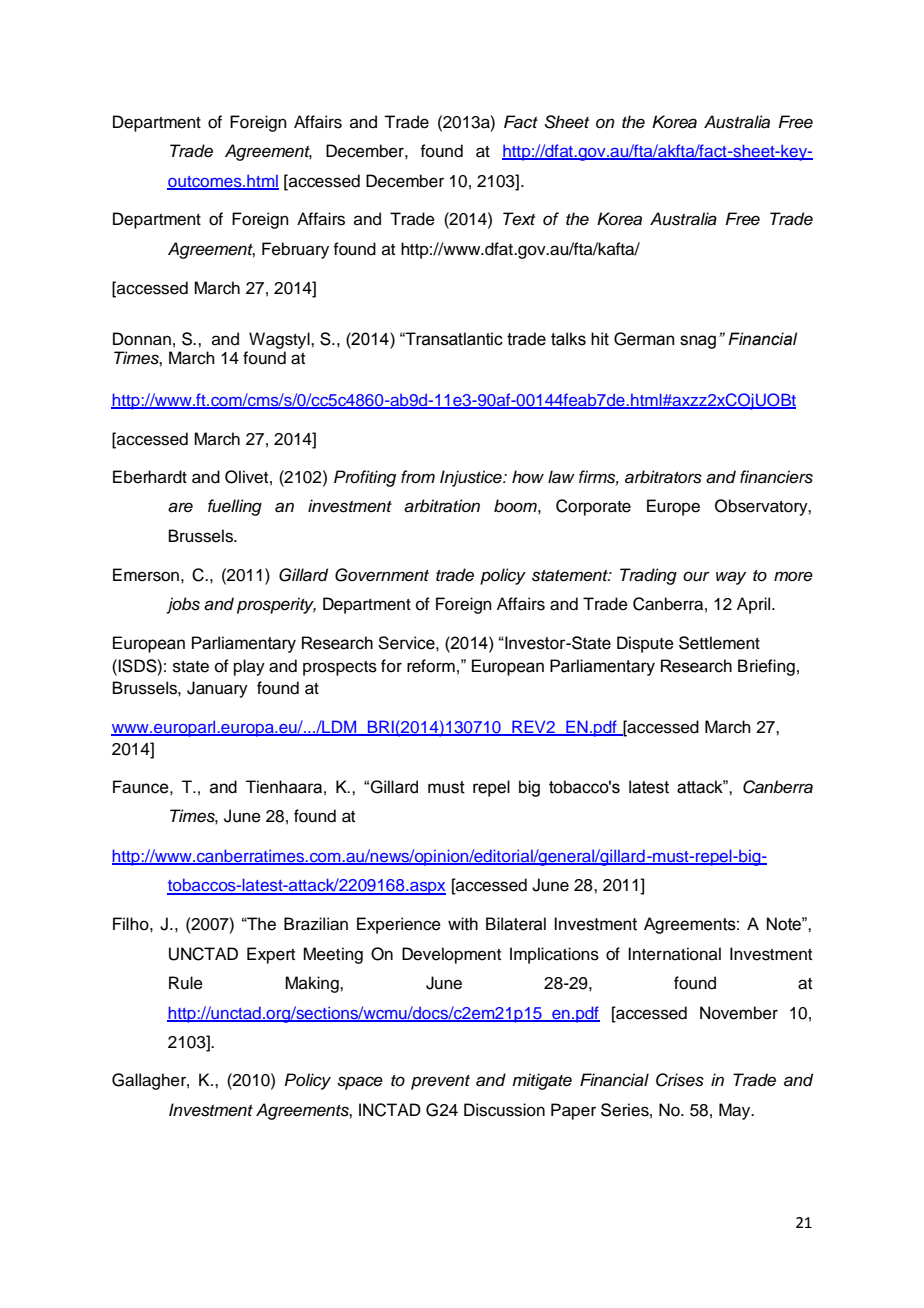 This screenshot has height=1308, width=924. Describe the element at coordinates (504, 1110) in the screenshot. I see `Discussion` at that location.
